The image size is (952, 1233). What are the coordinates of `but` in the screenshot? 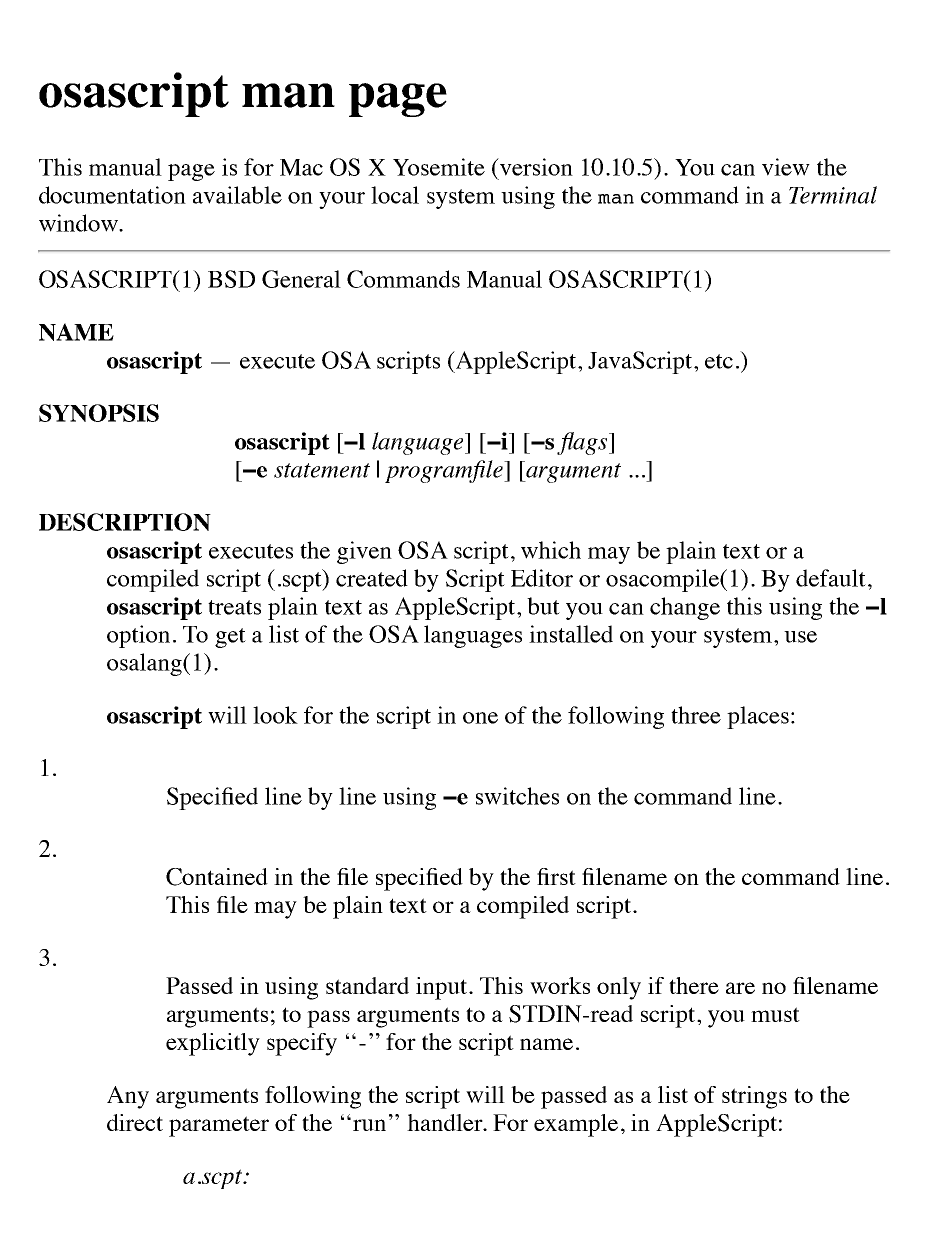 It's located at (543, 606).
